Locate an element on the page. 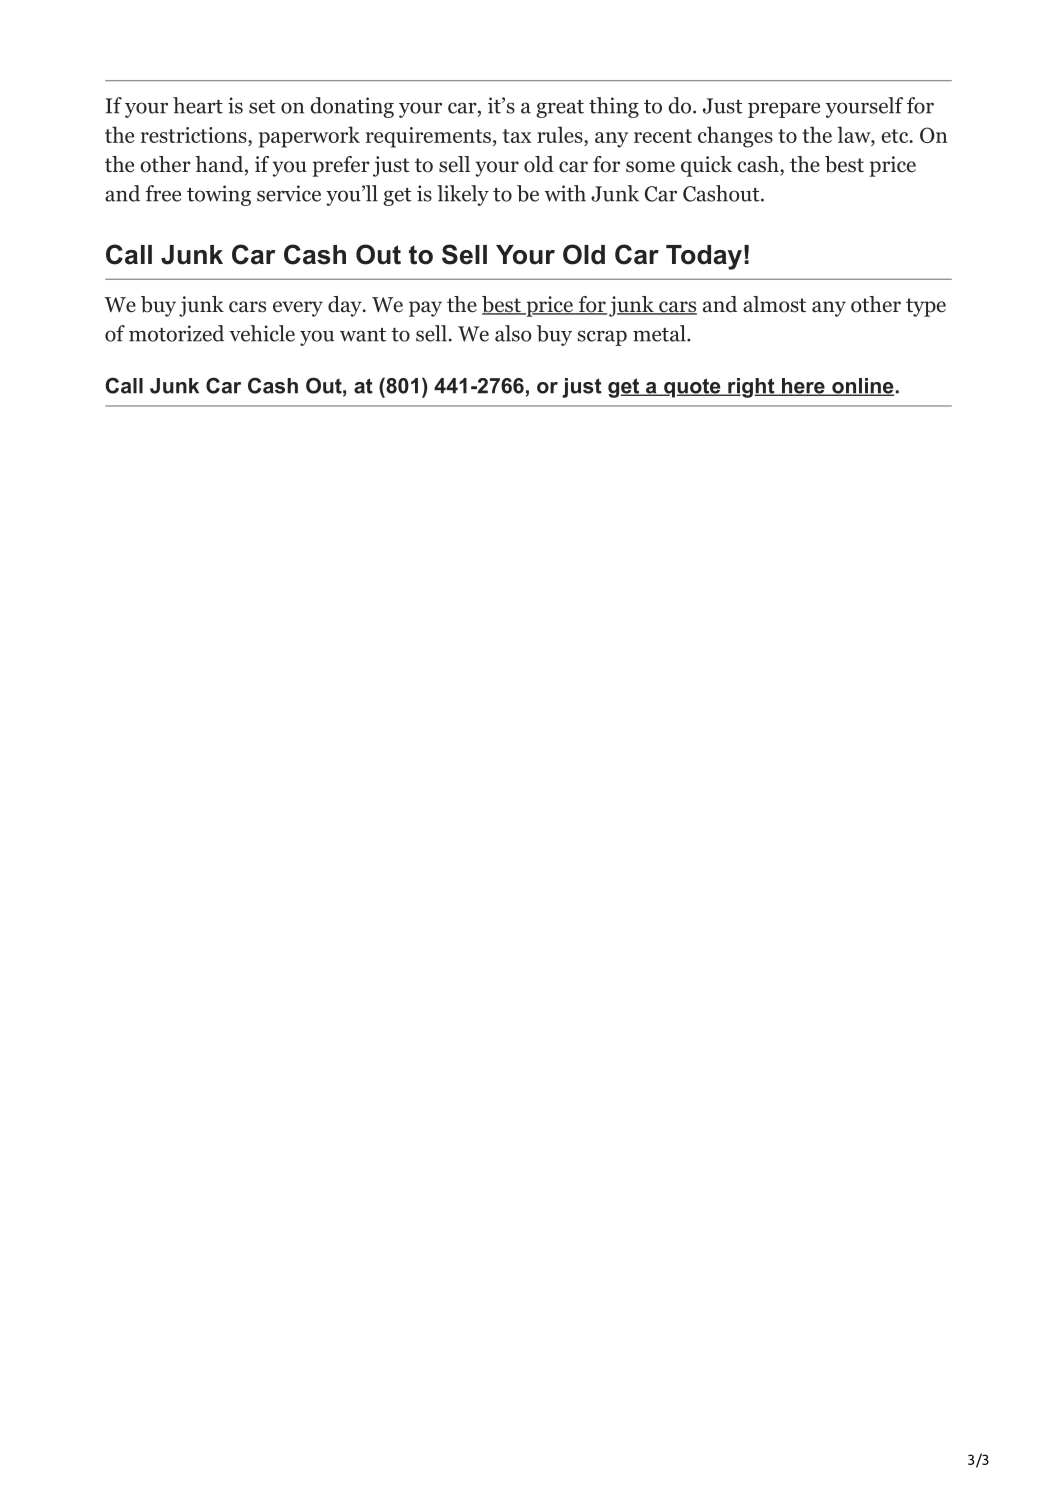  great is located at coordinates (560, 109).
